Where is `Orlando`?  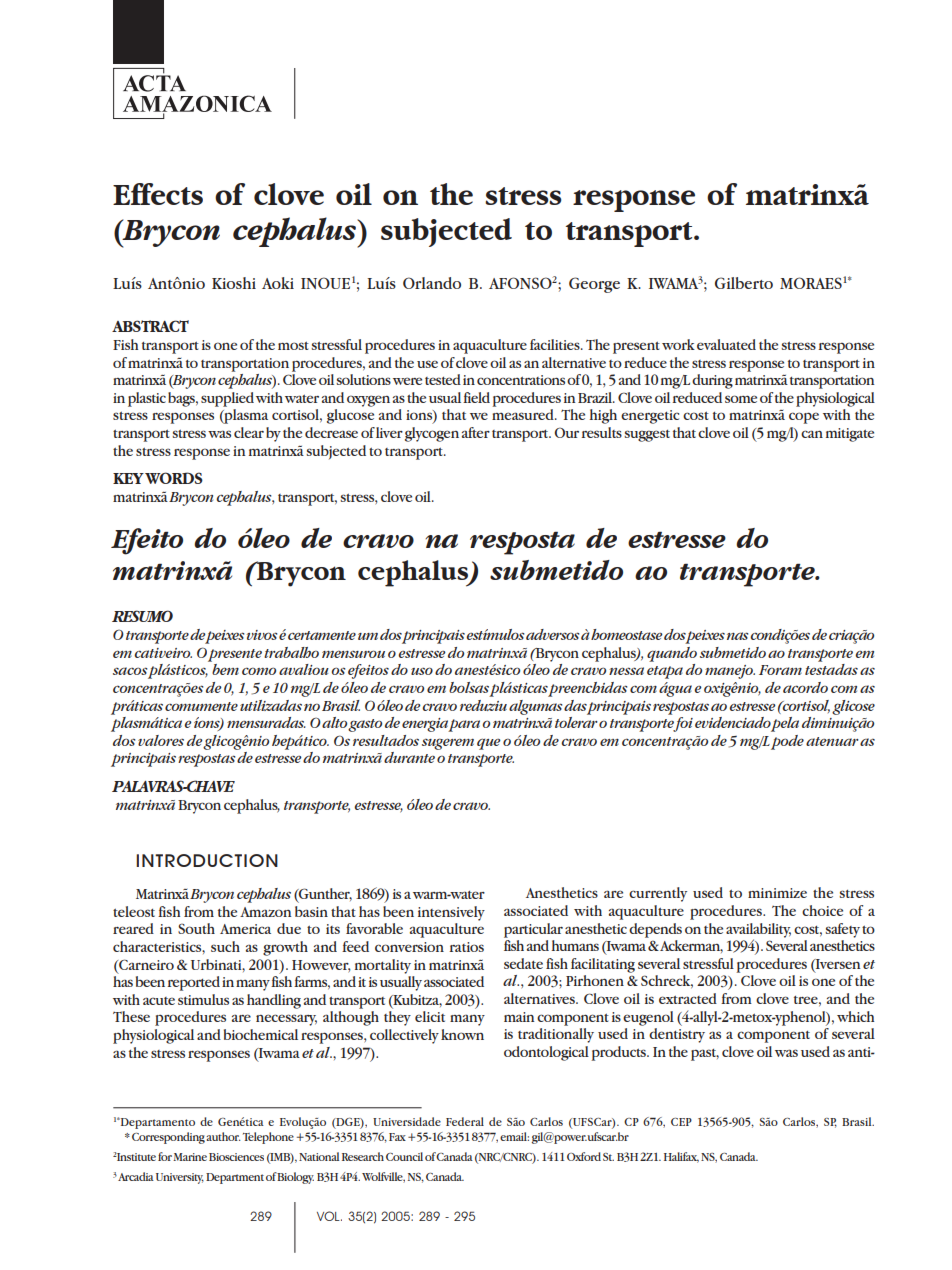
Orlando is located at coordinates (432, 283).
